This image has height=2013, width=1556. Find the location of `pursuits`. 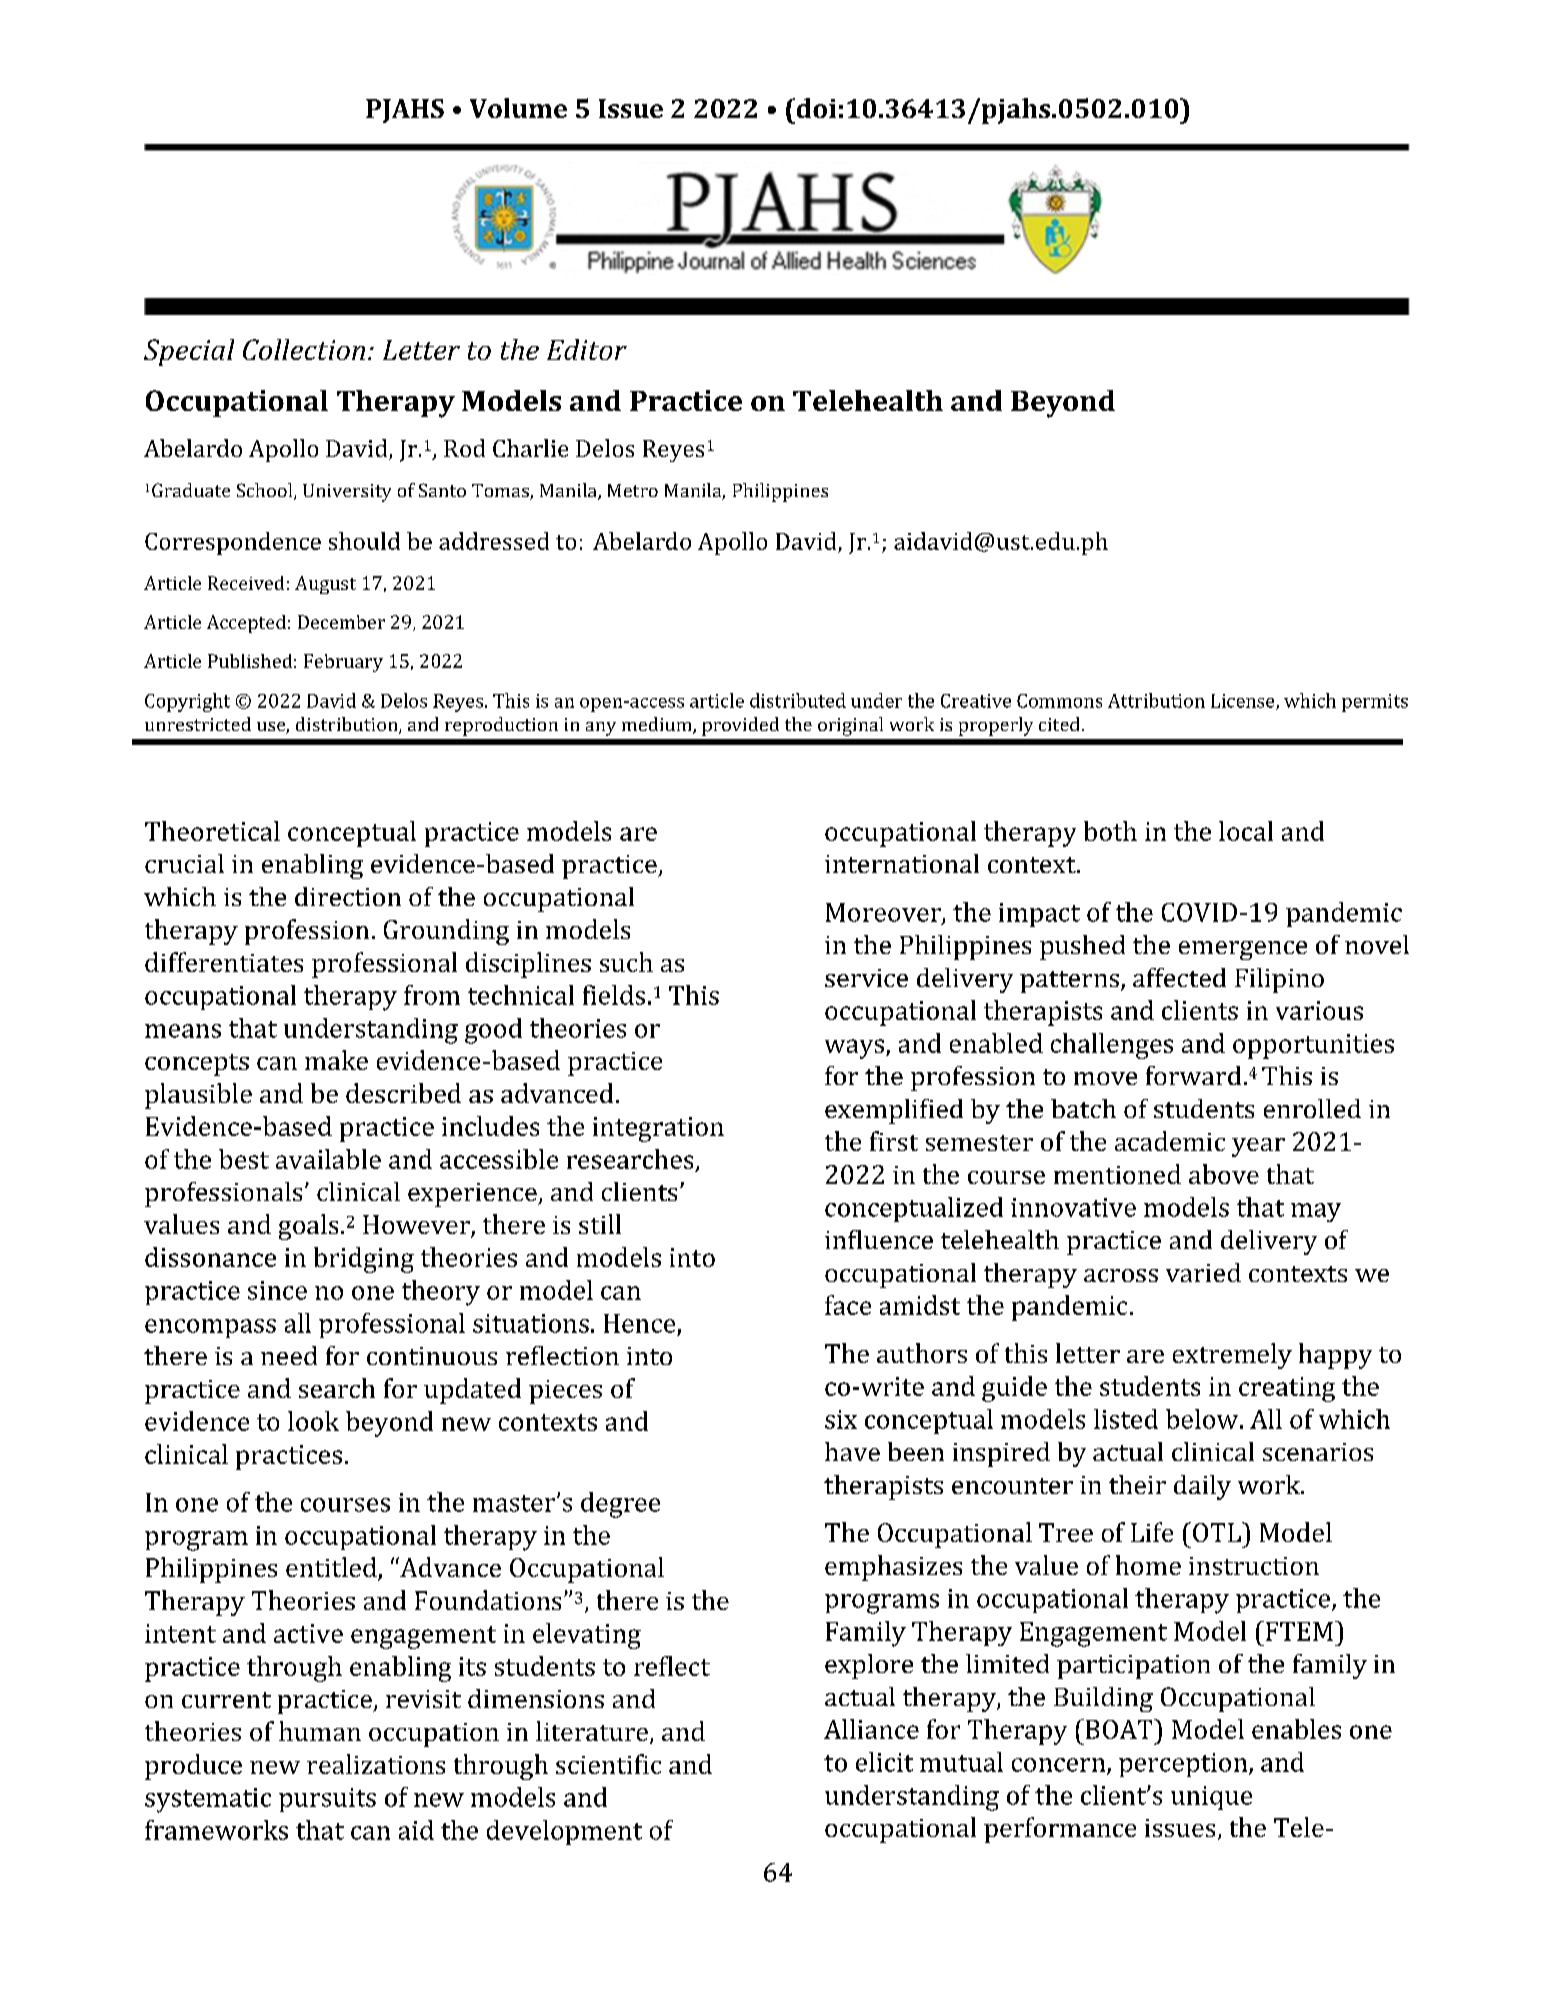

pursuits is located at coordinates (327, 1800).
